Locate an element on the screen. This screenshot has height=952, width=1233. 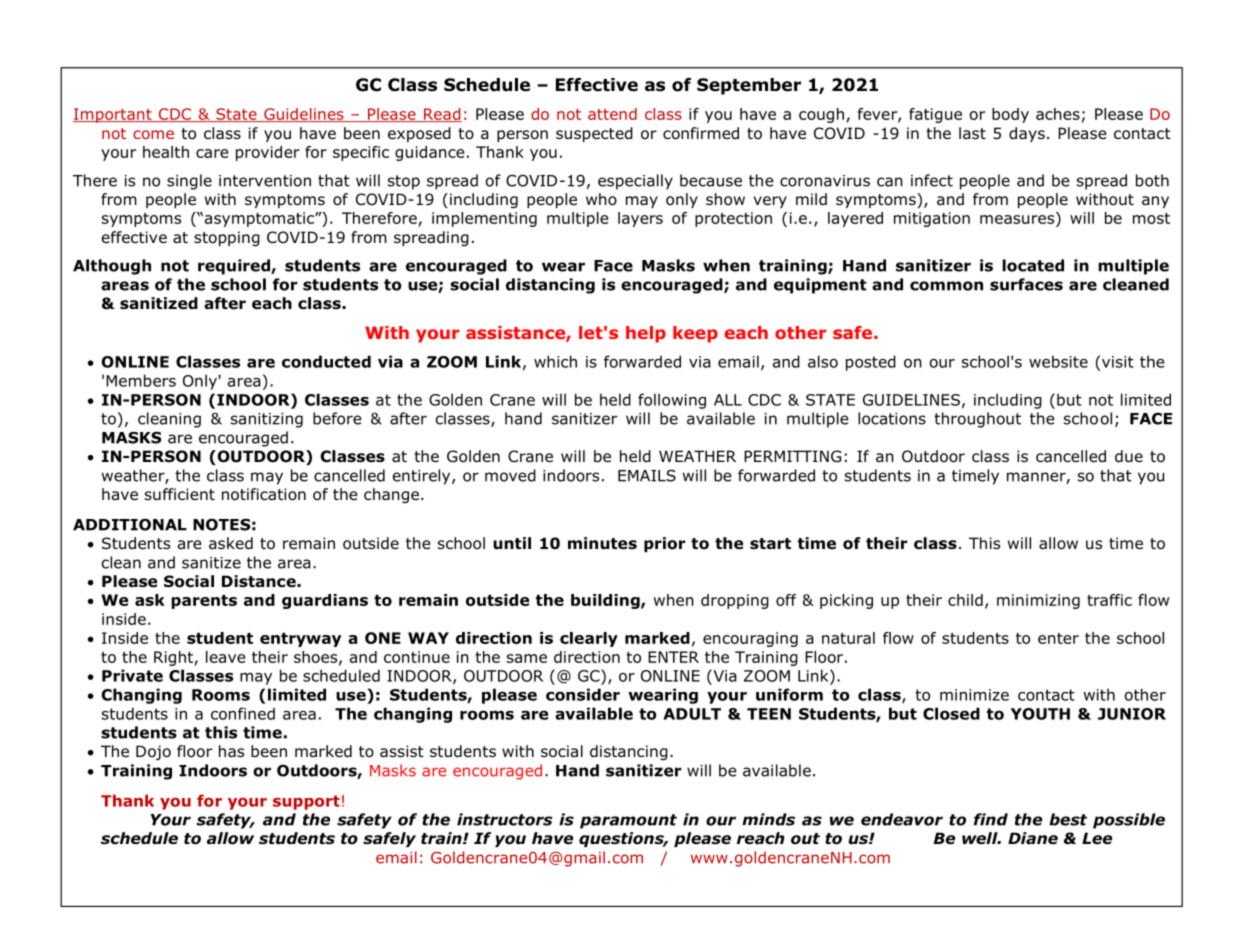
help is located at coordinates (646, 334).
